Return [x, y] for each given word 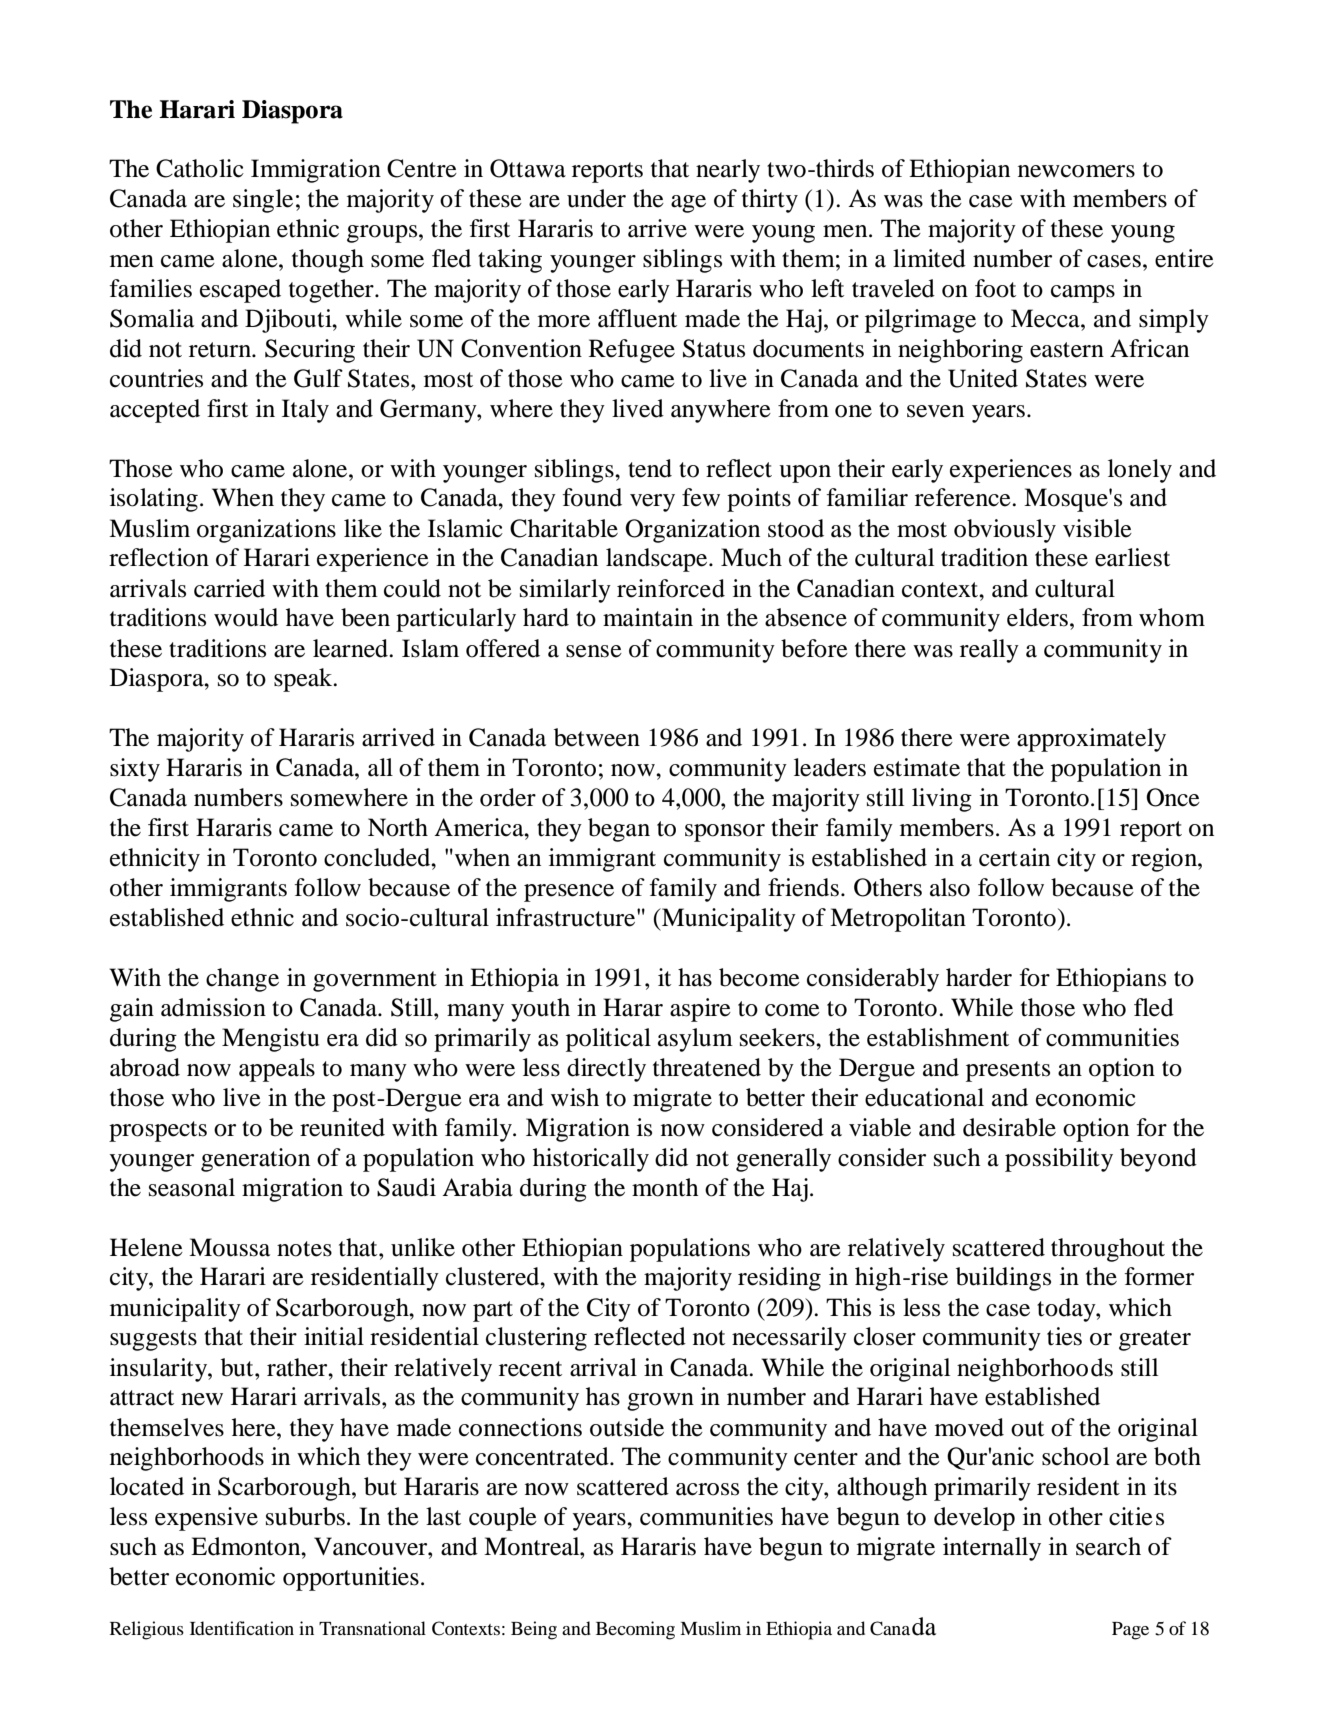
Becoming [635, 1630]
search [1108, 1546]
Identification [242, 1628]
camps [1083, 294]
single [263, 201]
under [596, 198]
